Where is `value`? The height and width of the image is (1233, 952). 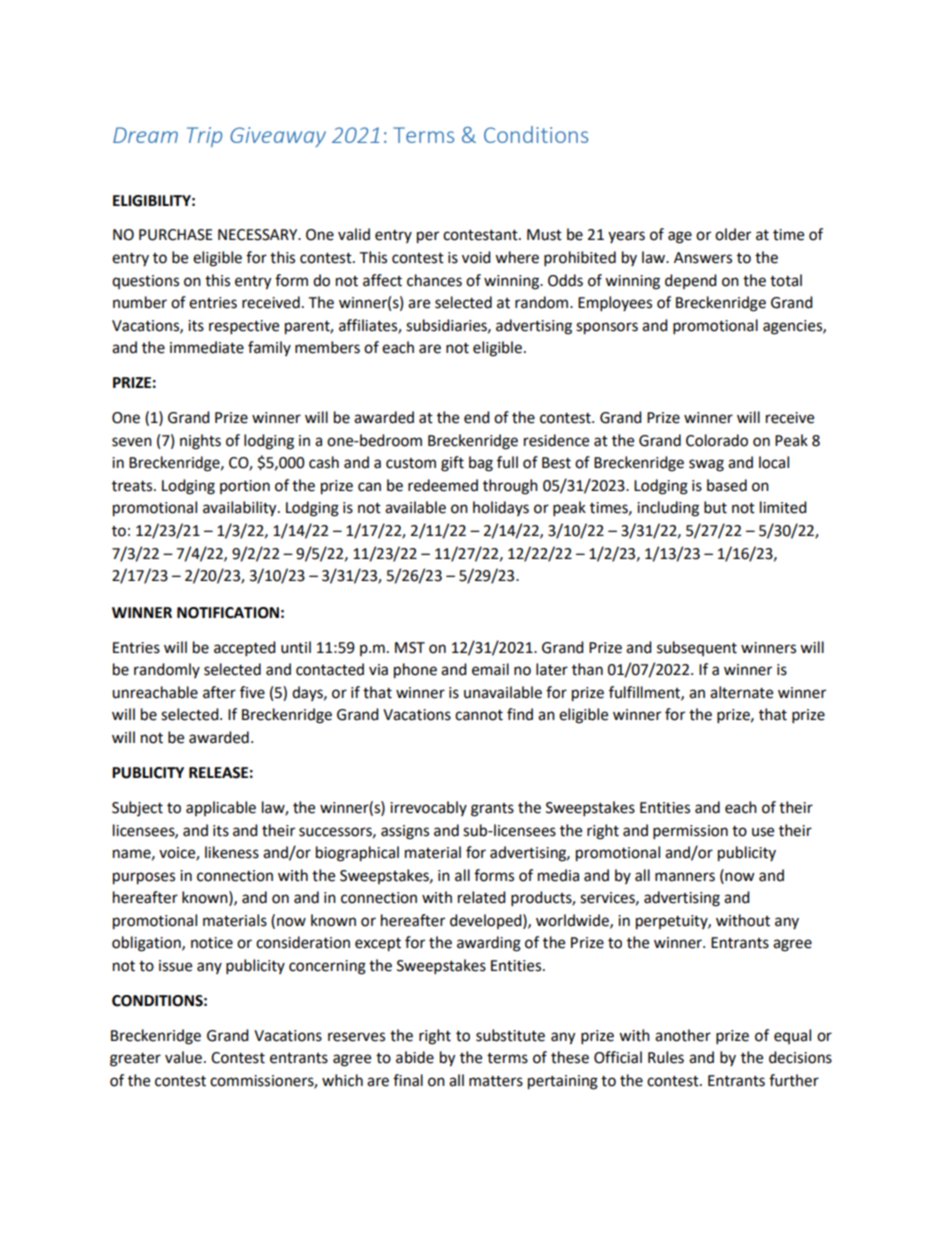
value is located at coordinates (183, 1057).
